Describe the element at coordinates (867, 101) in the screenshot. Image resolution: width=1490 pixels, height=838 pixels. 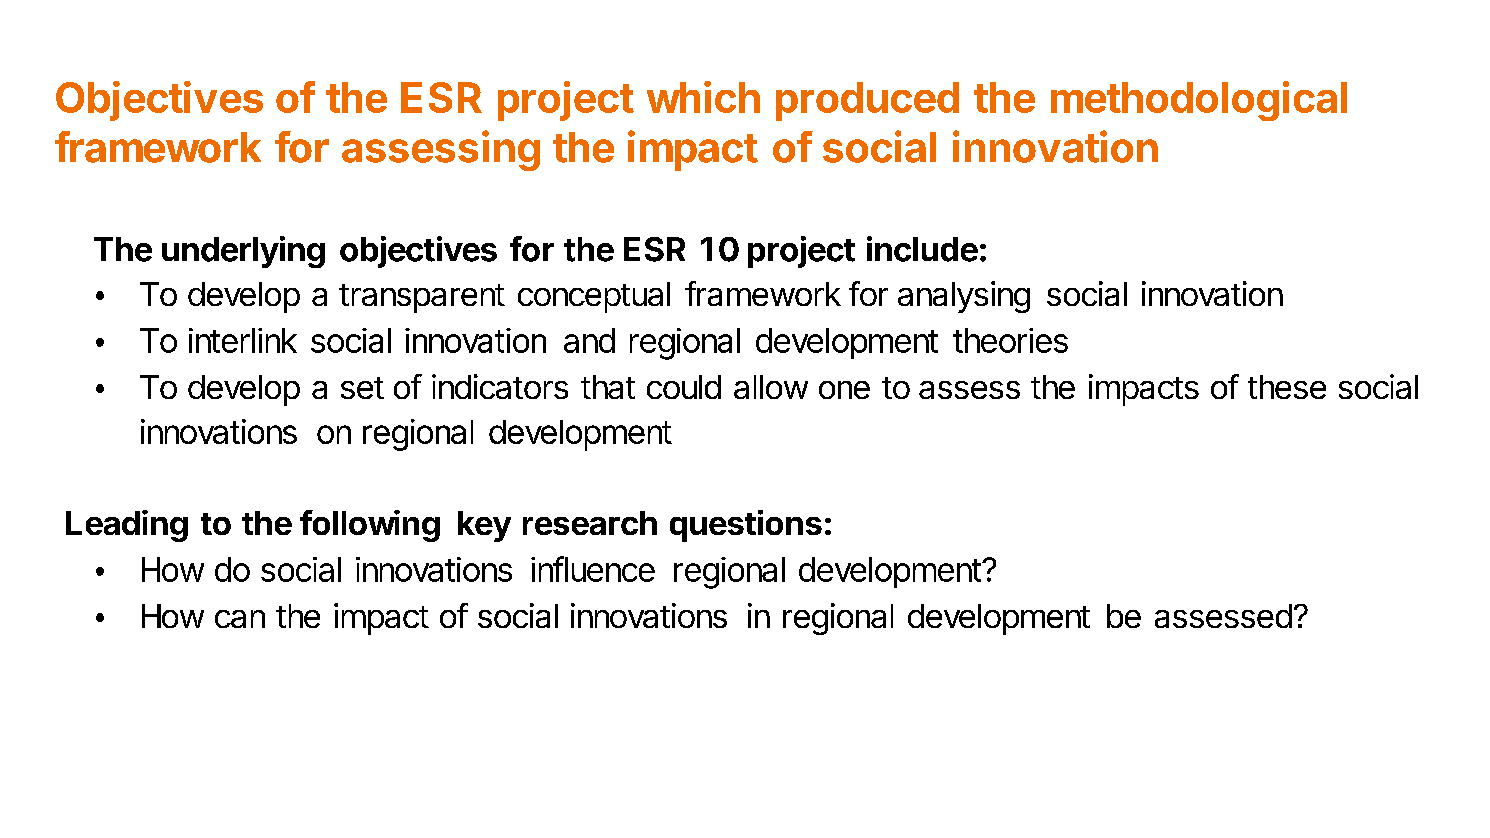
I see `produced` at that location.
